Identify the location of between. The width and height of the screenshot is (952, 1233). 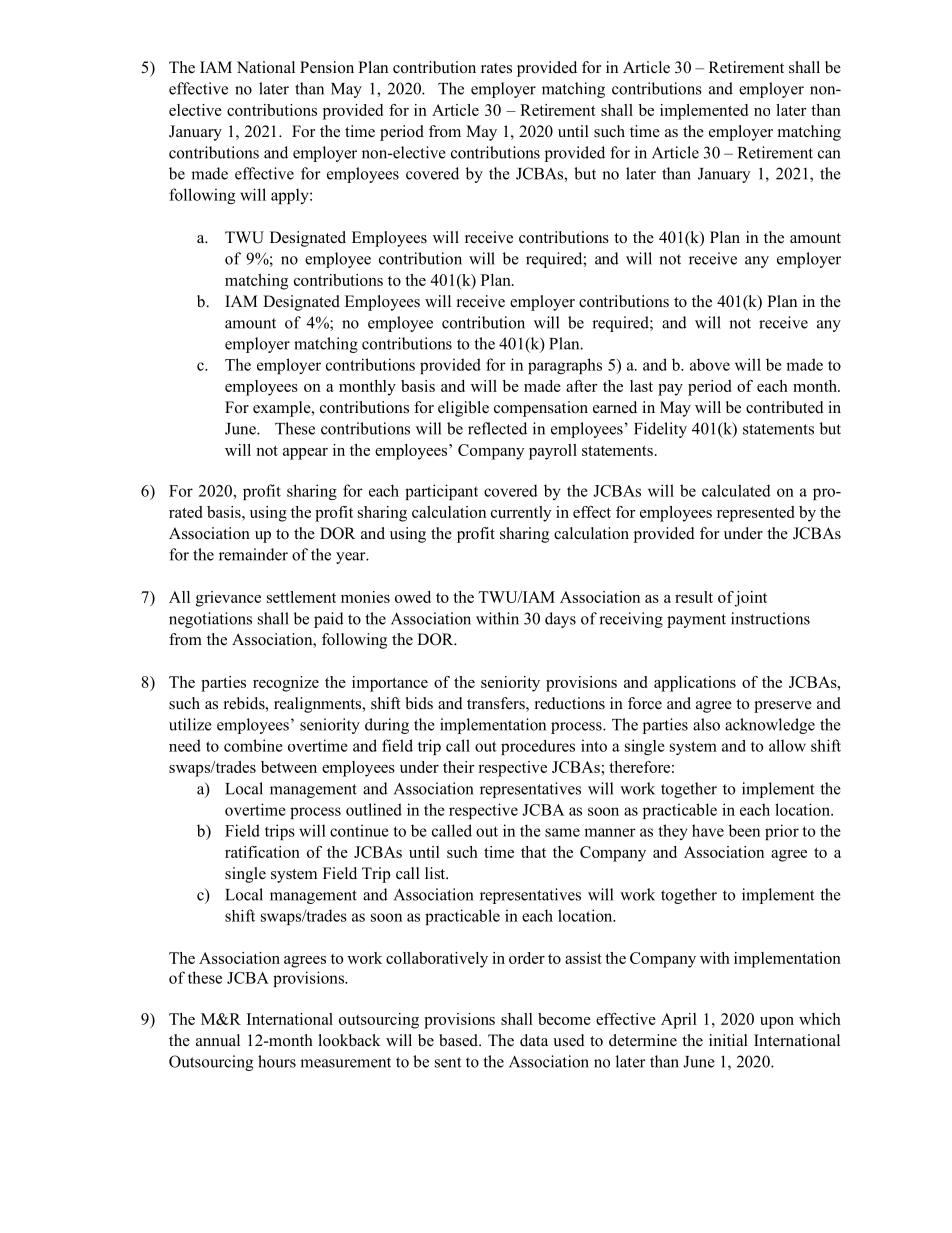
(289, 767).
